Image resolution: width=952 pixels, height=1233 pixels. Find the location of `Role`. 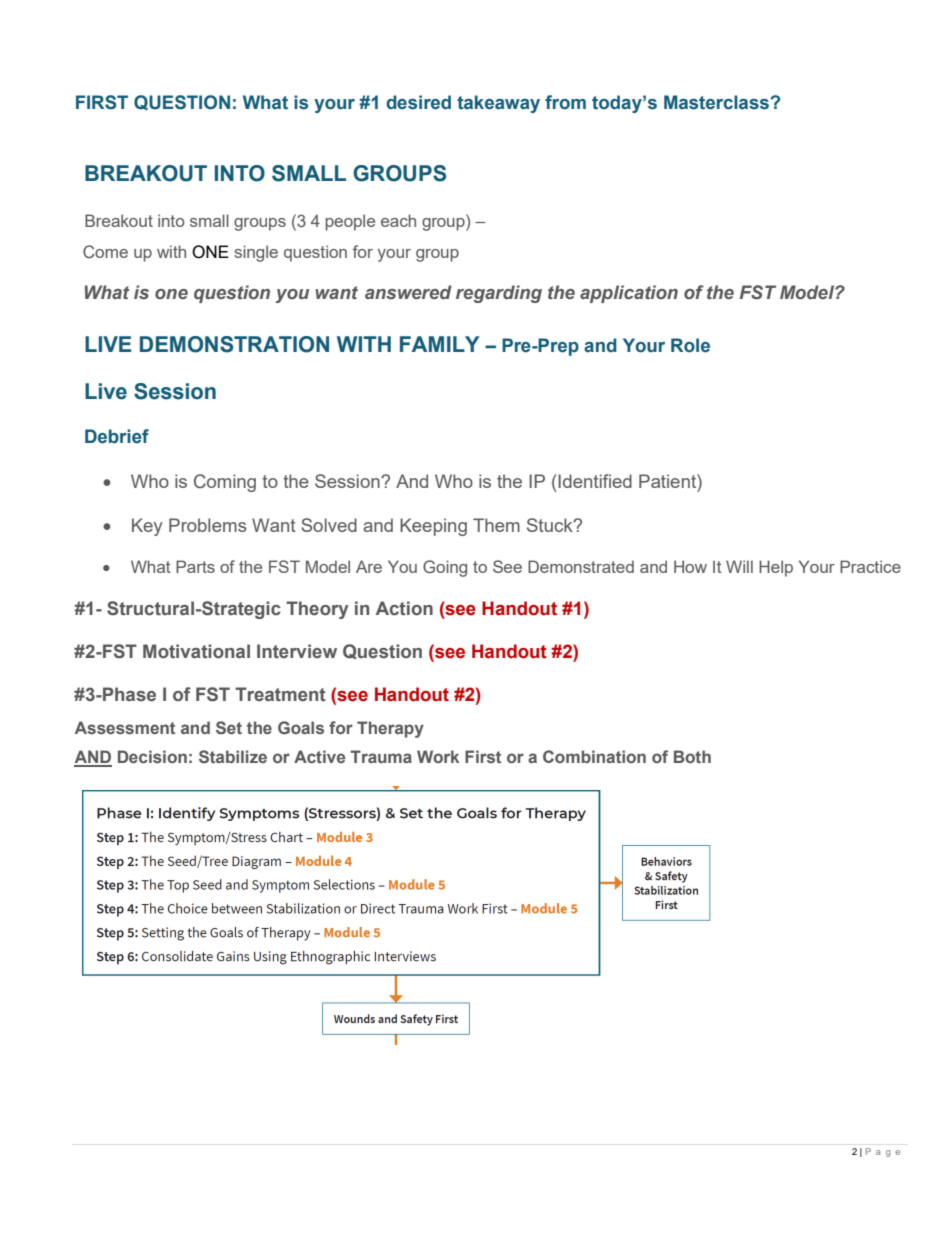

Role is located at coordinates (690, 345).
